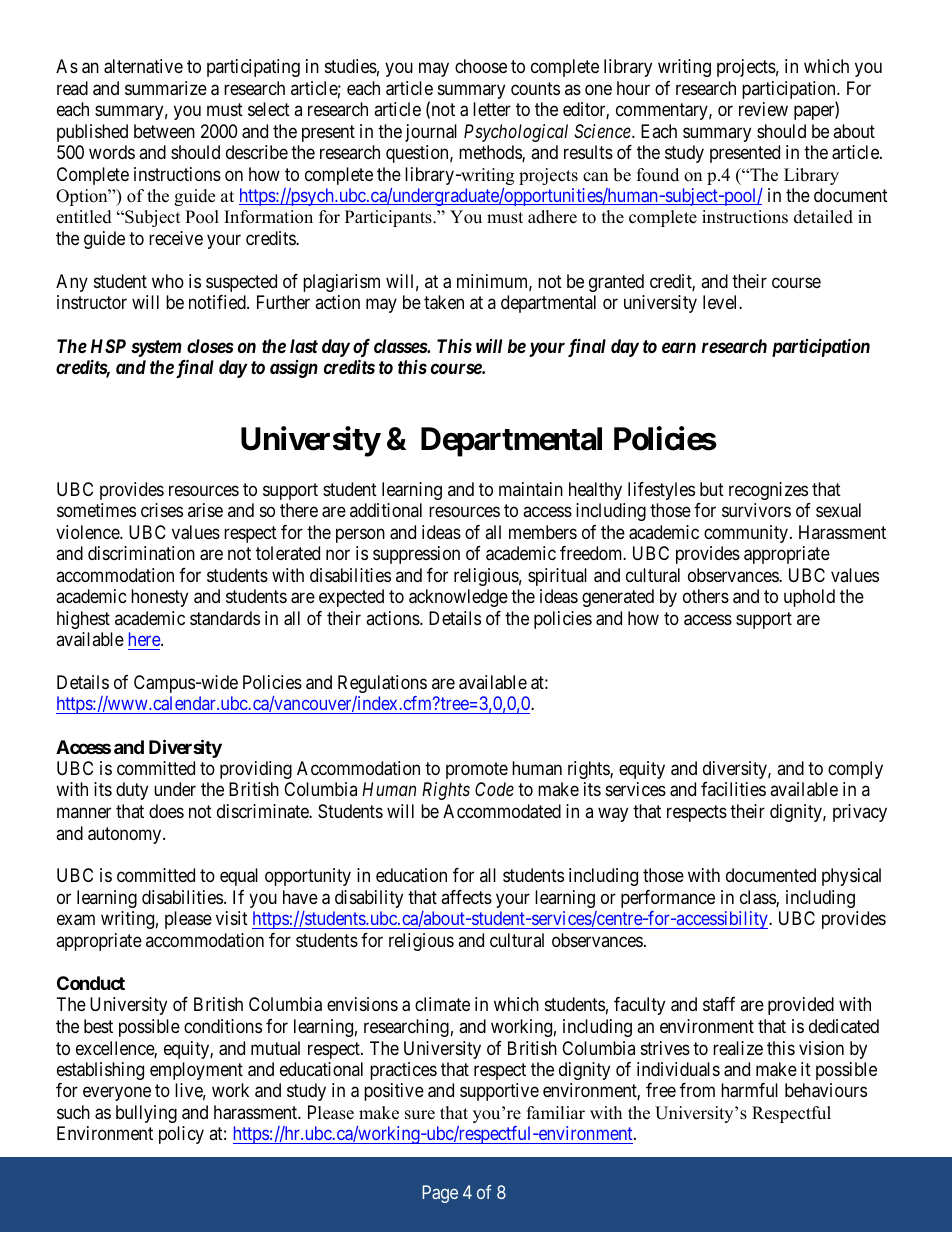 The width and height of the screenshot is (952, 1233). What do you see at coordinates (181, 1135) in the screenshot?
I see `policy` at bounding box center [181, 1135].
